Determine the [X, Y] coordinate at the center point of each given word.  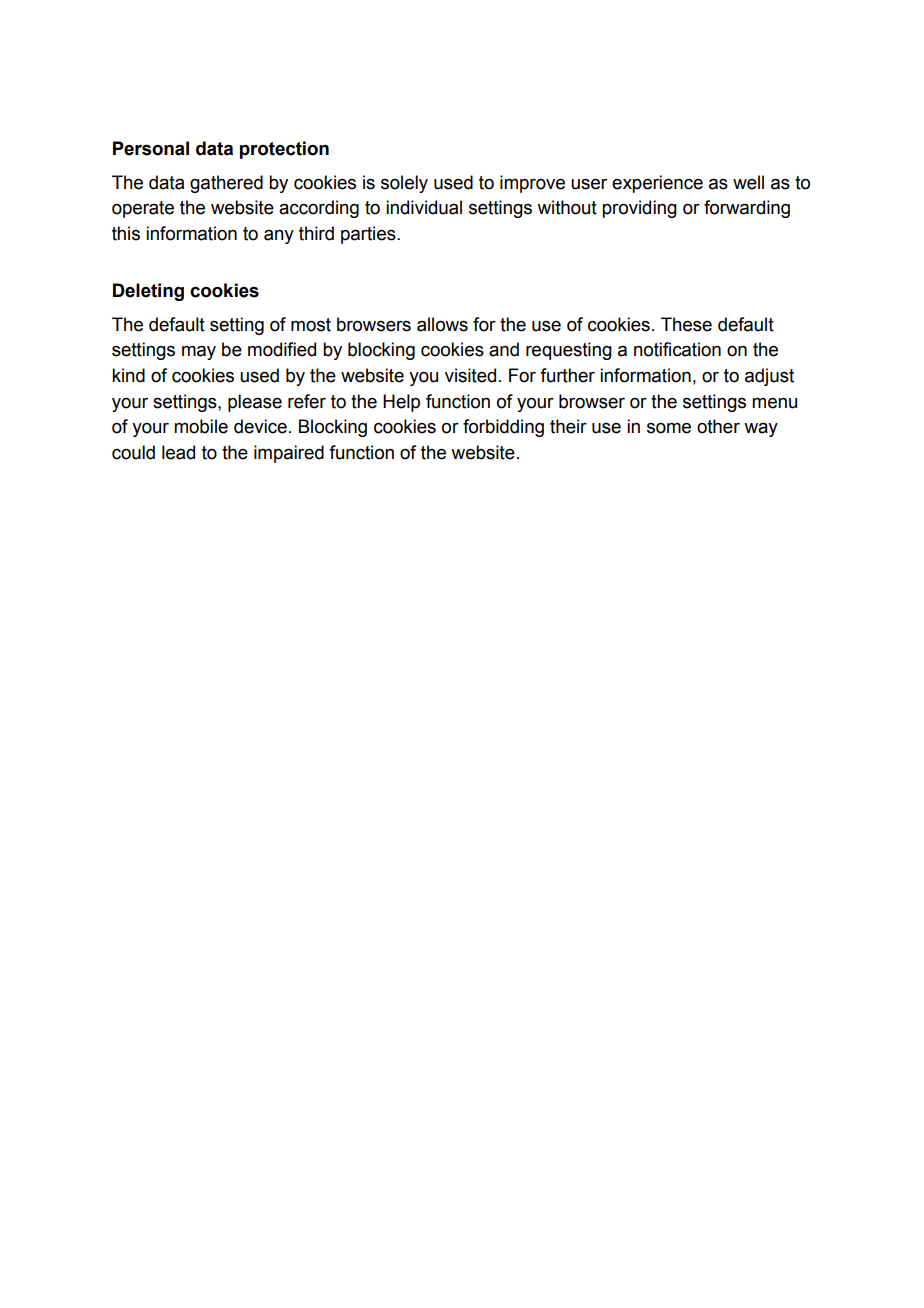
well [748, 182]
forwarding [747, 209]
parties [369, 235]
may [199, 352]
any [279, 237]
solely [404, 184]
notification [677, 349]
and [504, 349]
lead [178, 452]
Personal [151, 148]
